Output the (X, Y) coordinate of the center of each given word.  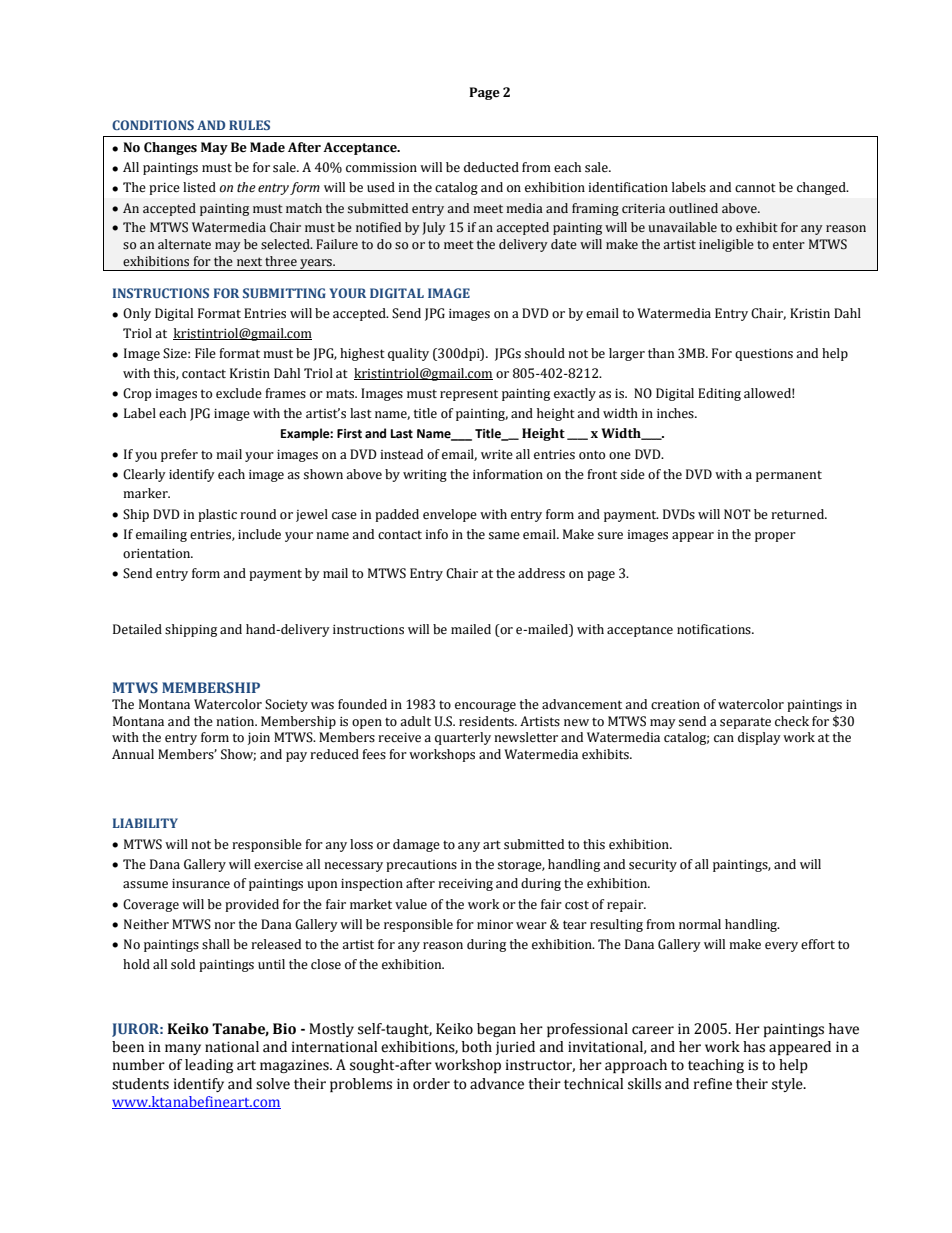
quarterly (463, 738)
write (497, 455)
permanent (789, 476)
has (754, 1047)
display (759, 738)
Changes (170, 148)
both (477, 1047)
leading (209, 1066)
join (258, 739)
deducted (491, 167)
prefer (179, 455)
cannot (755, 188)
